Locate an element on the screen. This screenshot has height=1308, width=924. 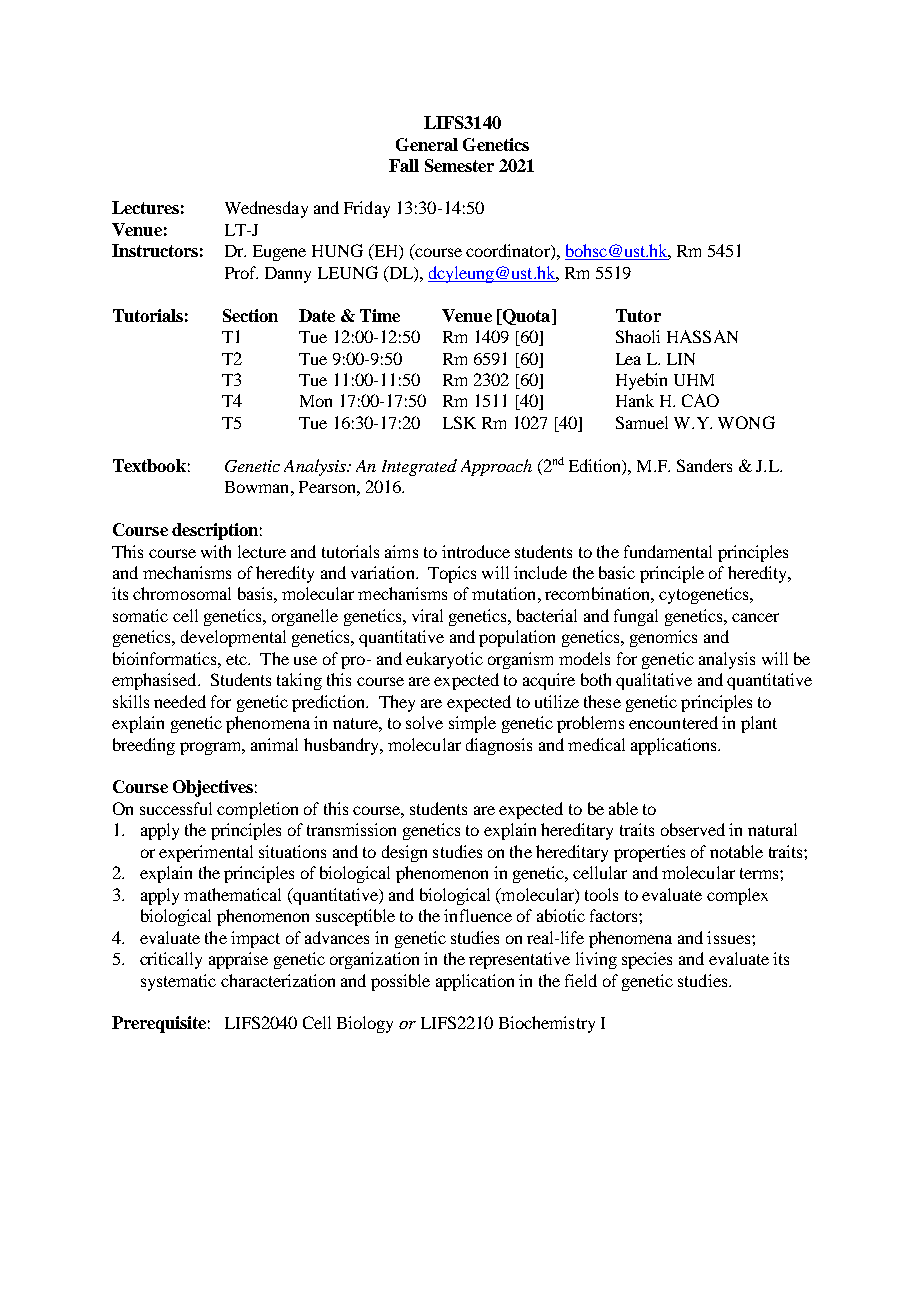
diagnosis is located at coordinates (499, 746).
